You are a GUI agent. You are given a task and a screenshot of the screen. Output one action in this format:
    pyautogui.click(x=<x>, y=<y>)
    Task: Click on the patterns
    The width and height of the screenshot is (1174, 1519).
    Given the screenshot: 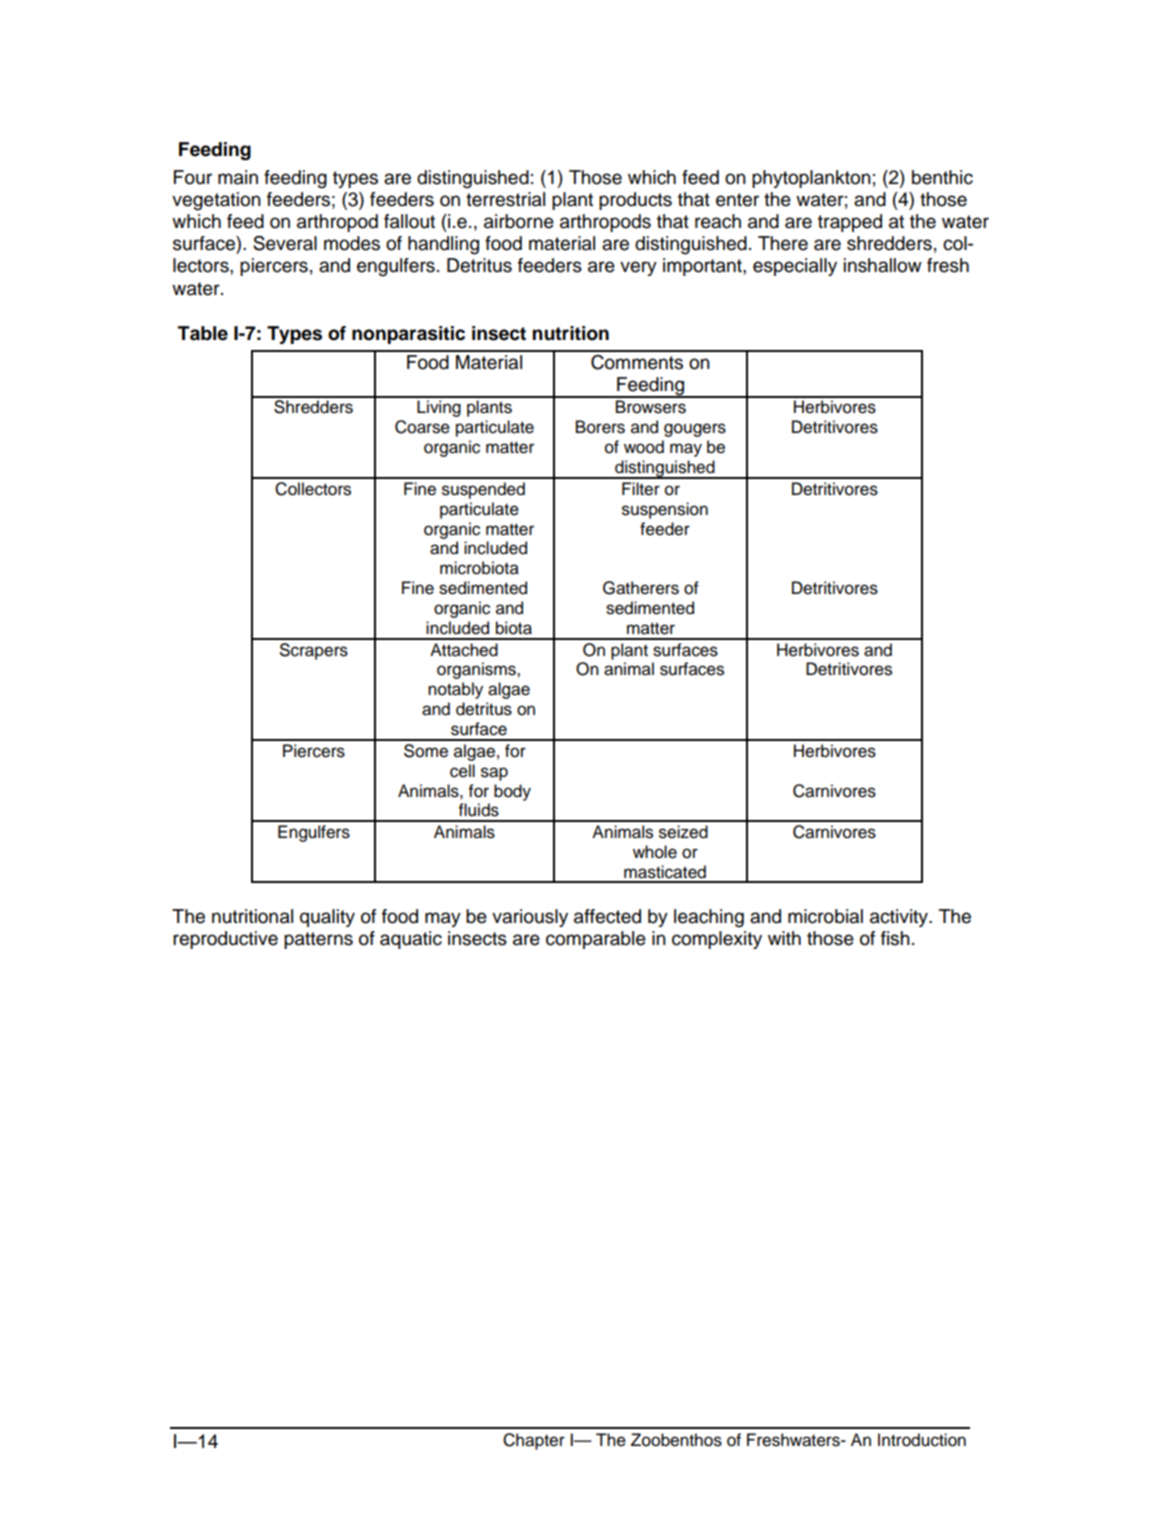 What is the action you would take?
    pyautogui.click(x=318, y=940)
